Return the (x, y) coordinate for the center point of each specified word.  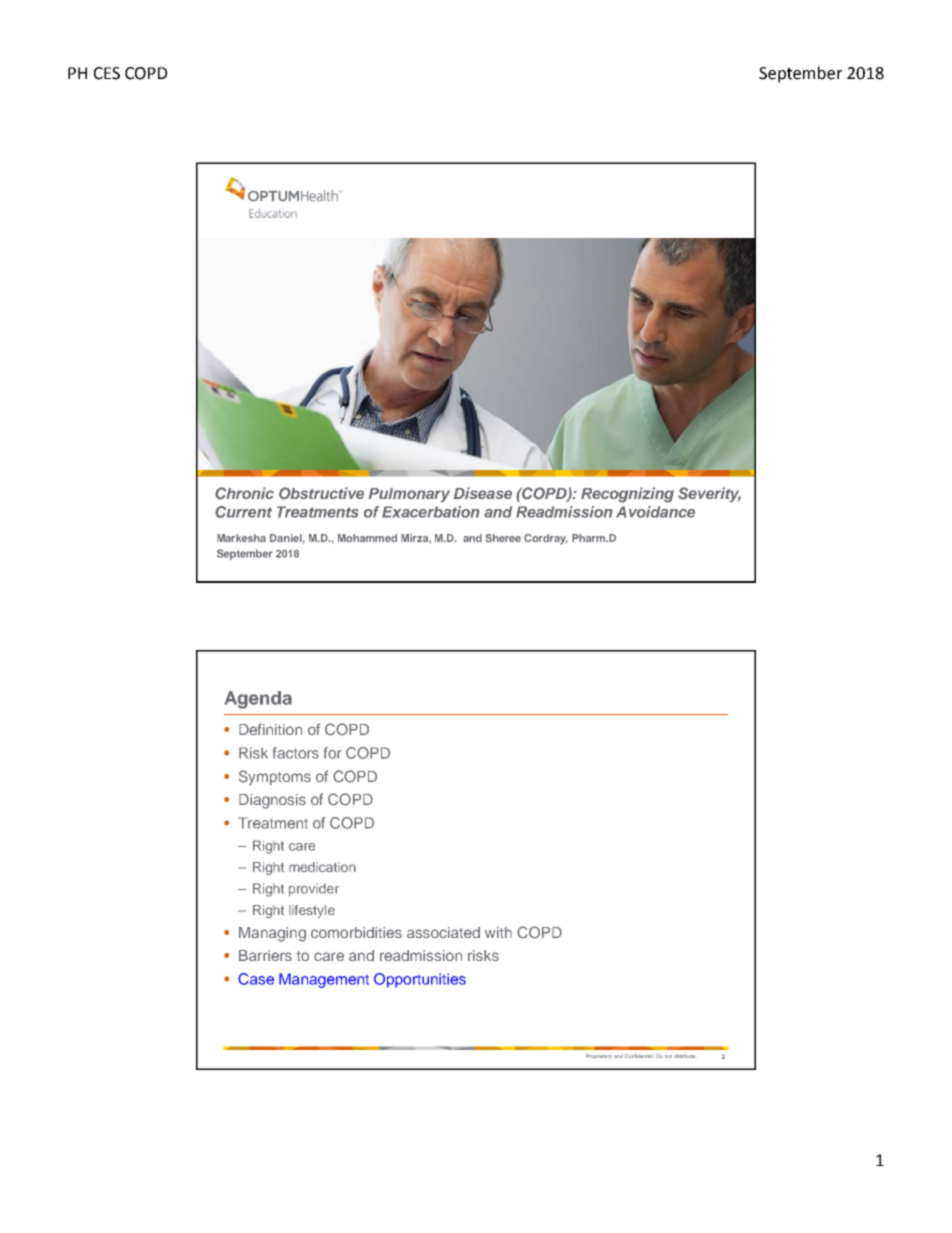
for (333, 753)
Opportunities (420, 980)
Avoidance (655, 512)
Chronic (244, 493)
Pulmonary (409, 495)
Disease (483, 493)
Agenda (258, 700)
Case (256, 979)
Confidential (639, 1056)
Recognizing (627, 495)
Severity (709, 495)
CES (107, 73)
